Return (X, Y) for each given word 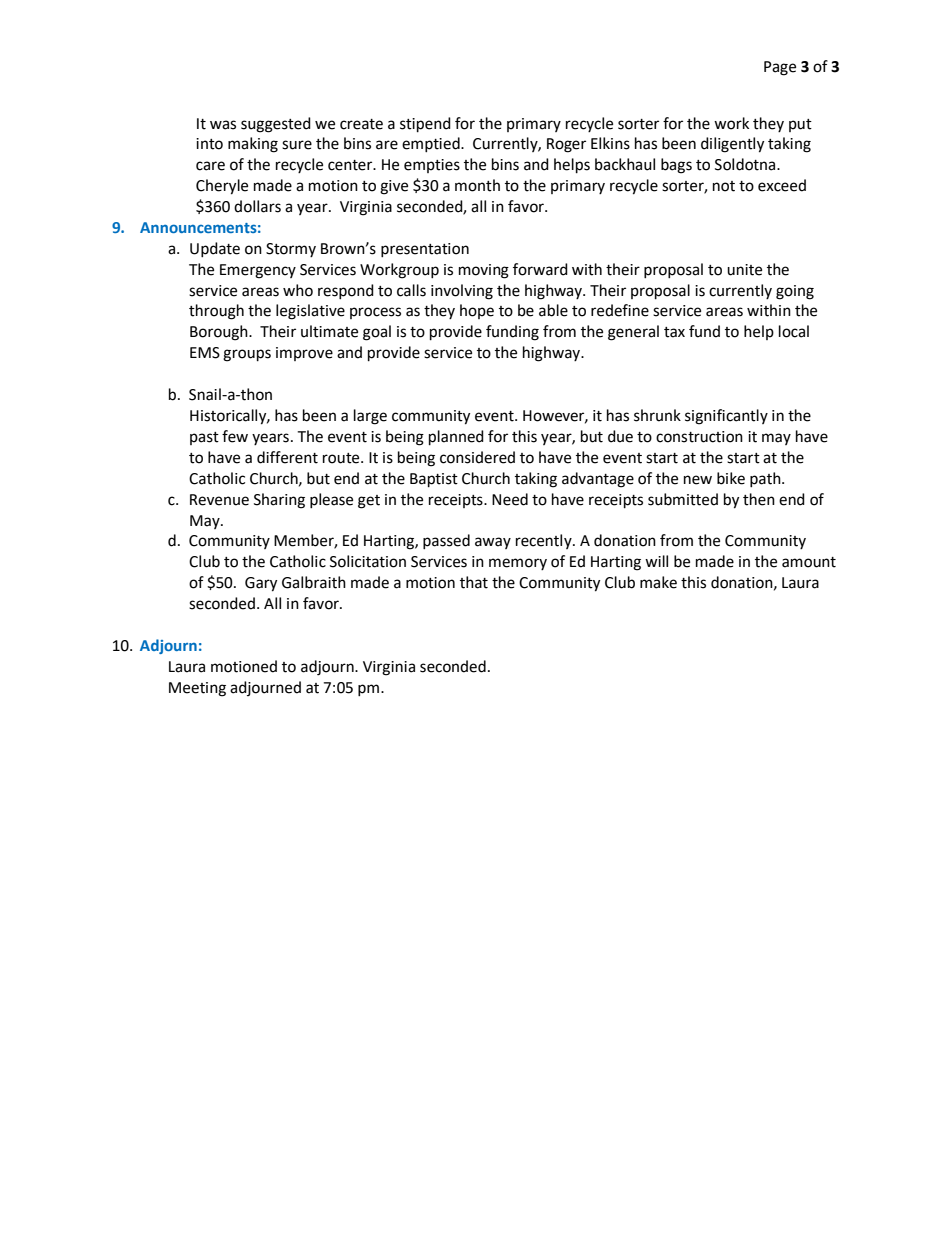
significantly (726, 417)
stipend (425, 125)
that (474, 582)
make (658, 582)
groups (247, 355)
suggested (276, 125)
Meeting (197, 689)
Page (780, 68)
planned (456, 438)
